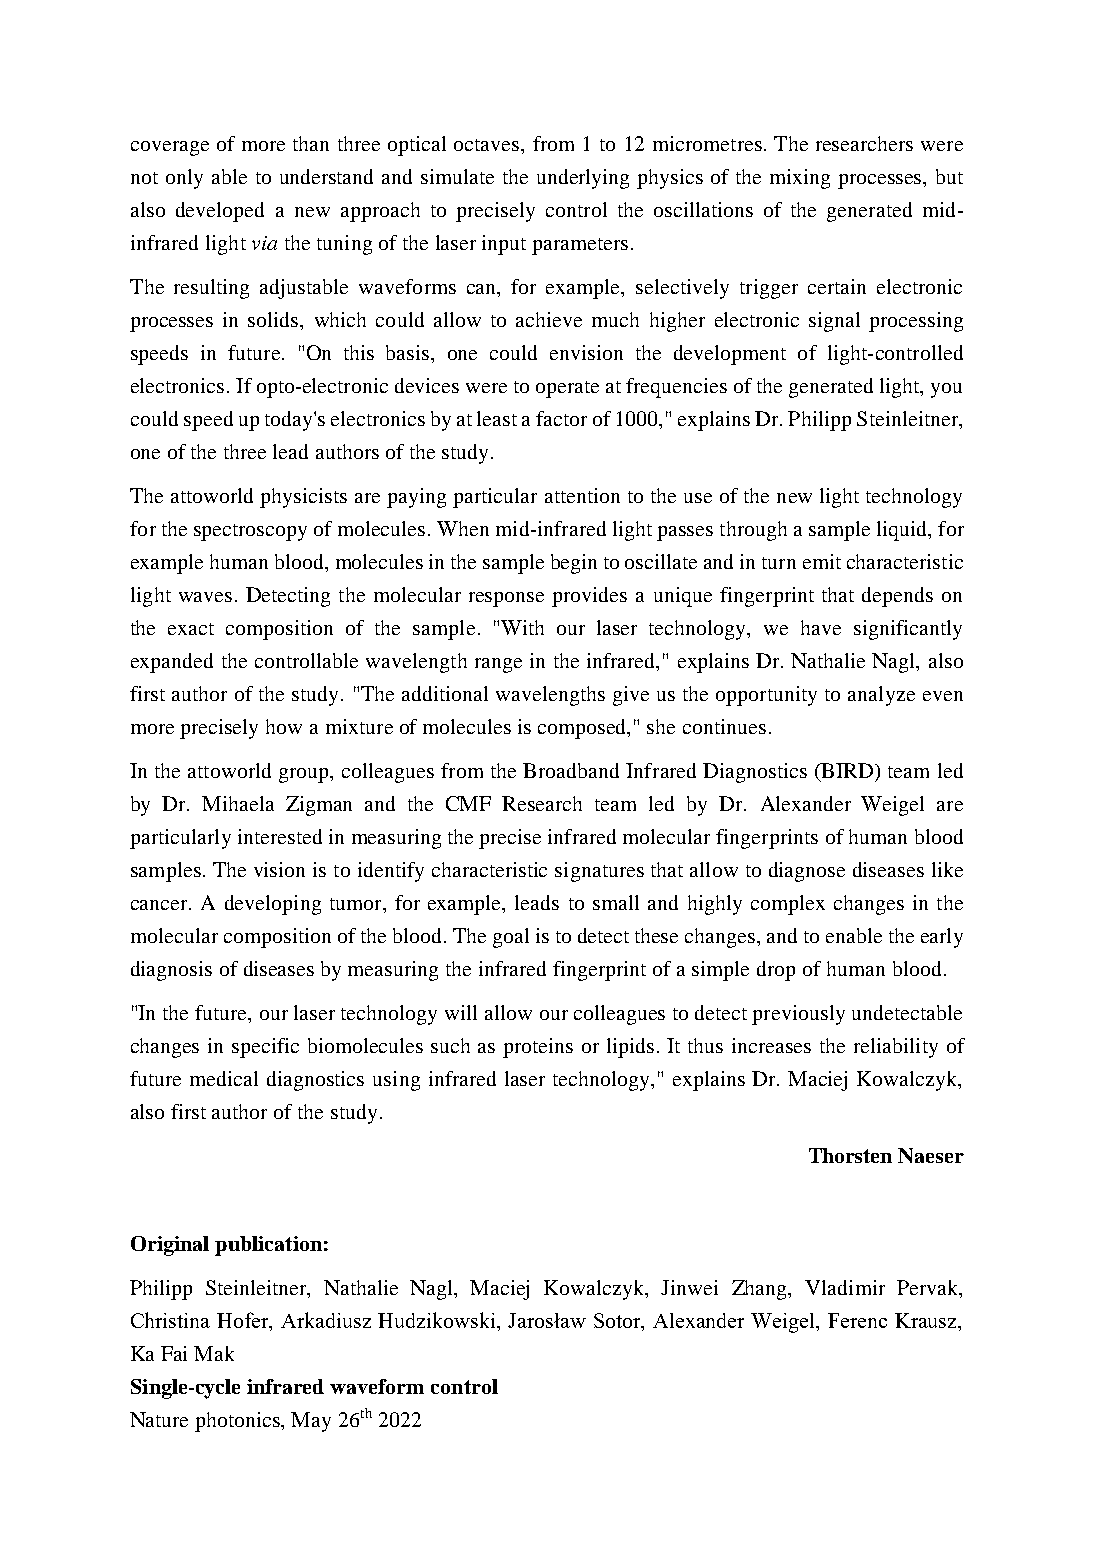  What do you see at coordinates (800, 179) in the document?
I see `mixing` at bounding box center [800, 179].
